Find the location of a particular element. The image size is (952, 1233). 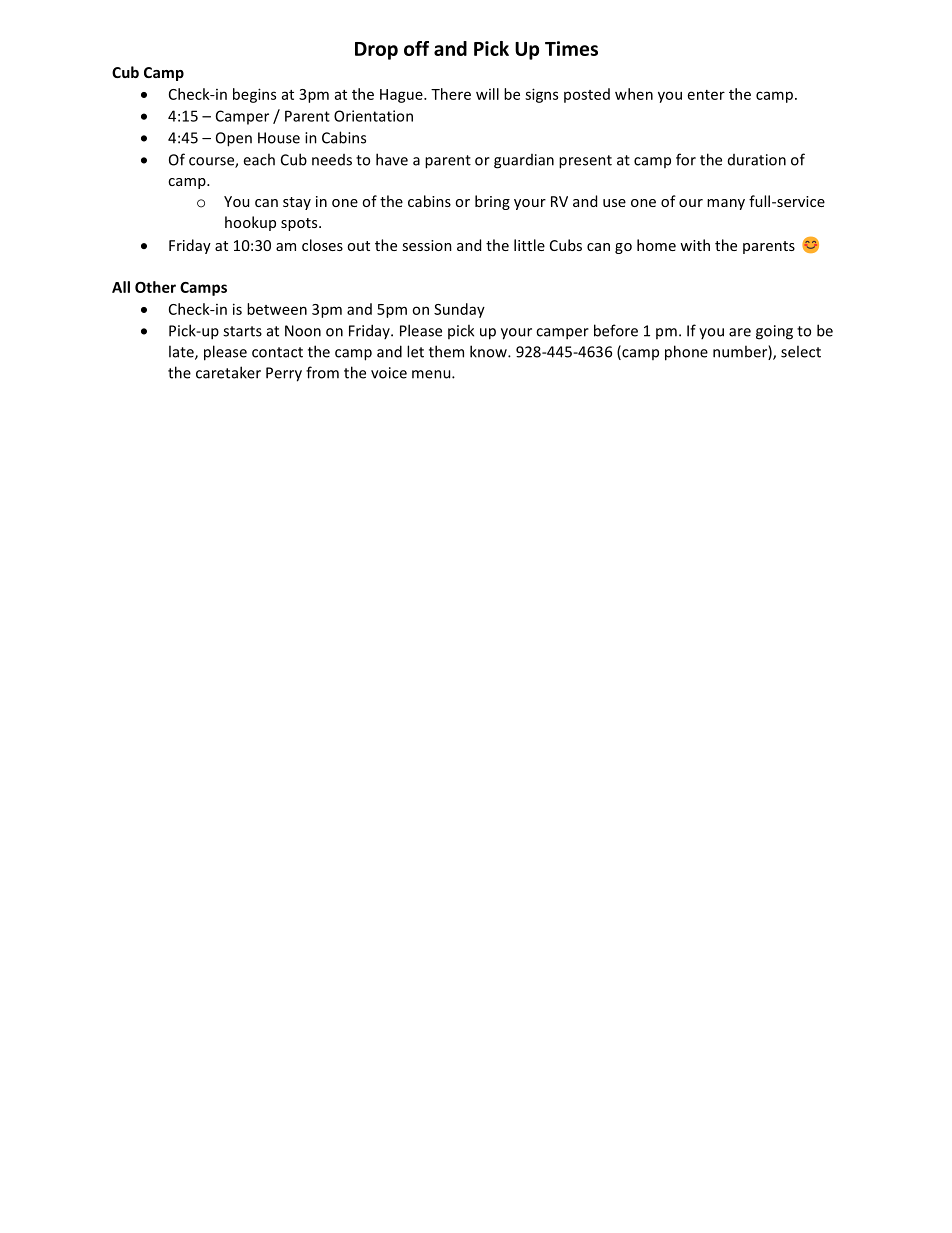

caretaker is located at coordinates (228, 372).
